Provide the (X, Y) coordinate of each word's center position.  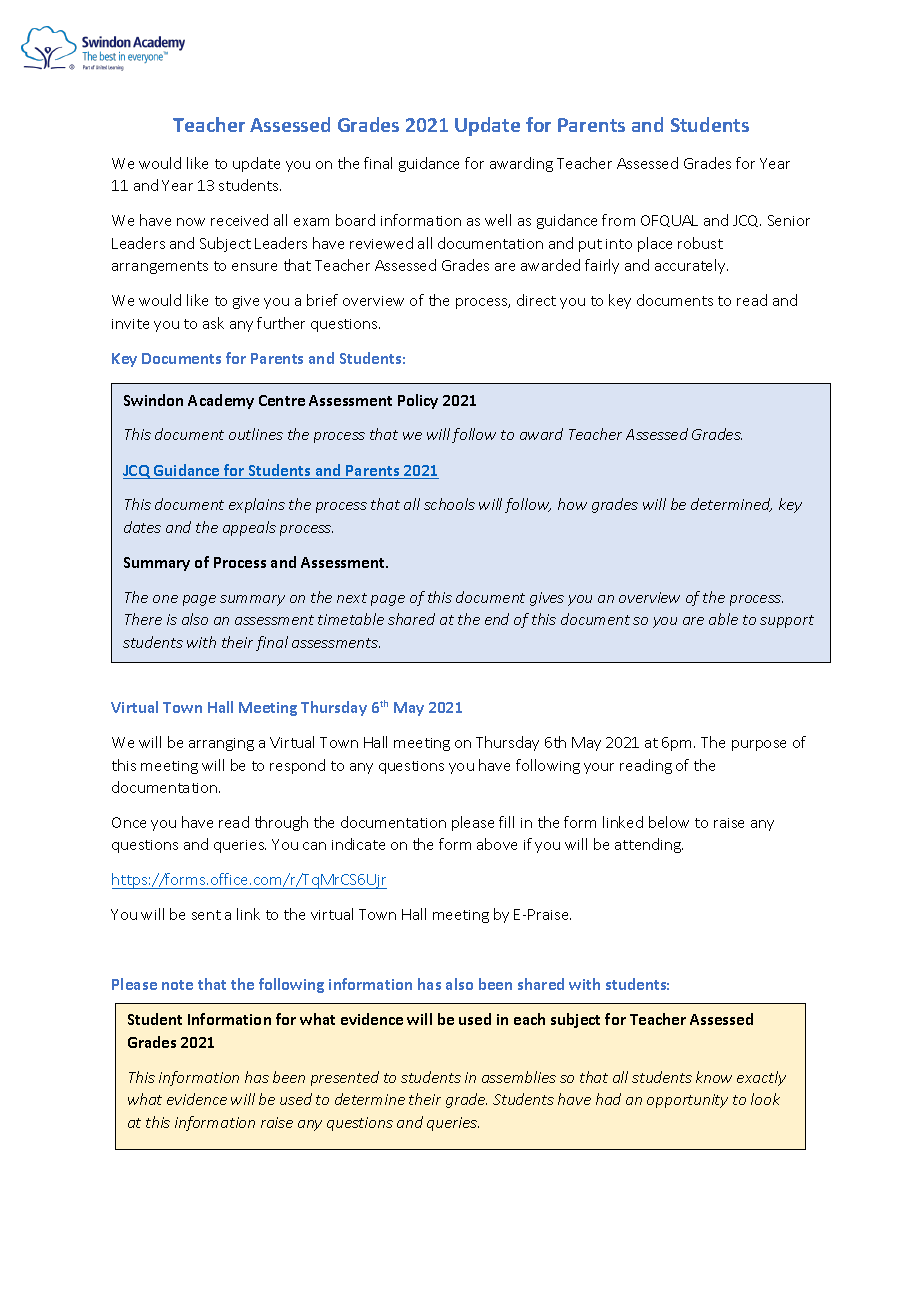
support (787, 621)
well (498, 220)
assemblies (519, 1077)
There (143, 619)
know (714, 1077)
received (239, 220)
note (177, 985)
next (352, 598)
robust (700, 243)
